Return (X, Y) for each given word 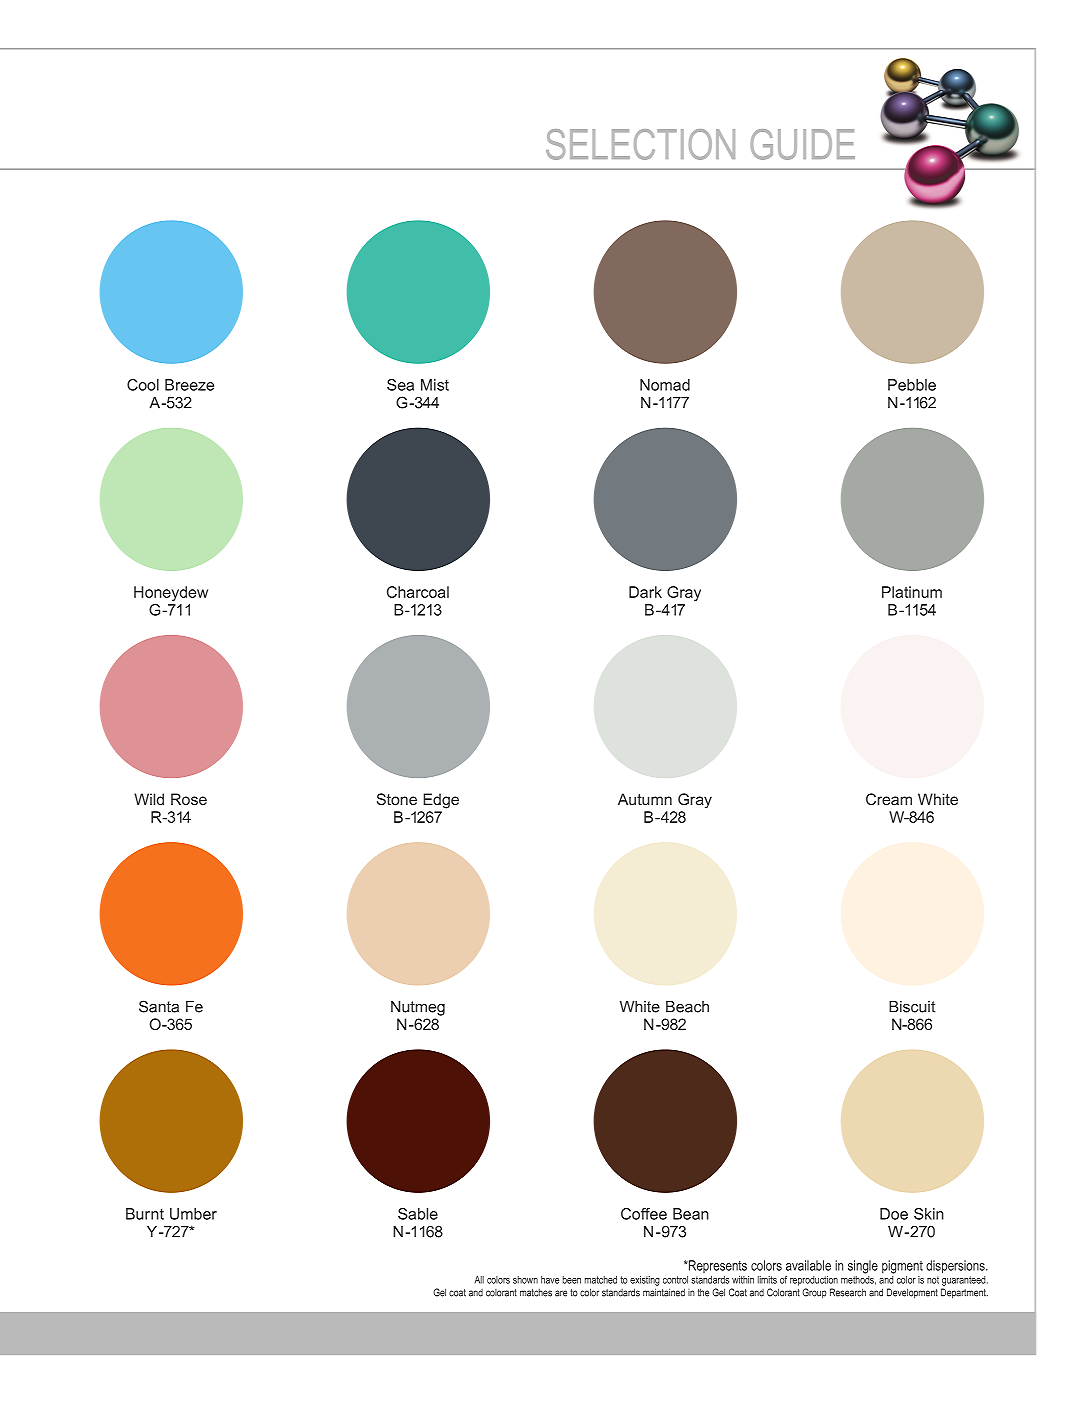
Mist (435, 385)
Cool (143, 385)
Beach (687, 1007)
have (550, 1280)
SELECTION (640, 144)
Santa (159, 1006)
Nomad (665, 385)
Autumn (645, 799)
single (863, 1267)
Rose (189, 799)
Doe (894, 1214)
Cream (889, 799)
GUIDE (802, 144)
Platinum (912, 592)
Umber (193, 1214)
